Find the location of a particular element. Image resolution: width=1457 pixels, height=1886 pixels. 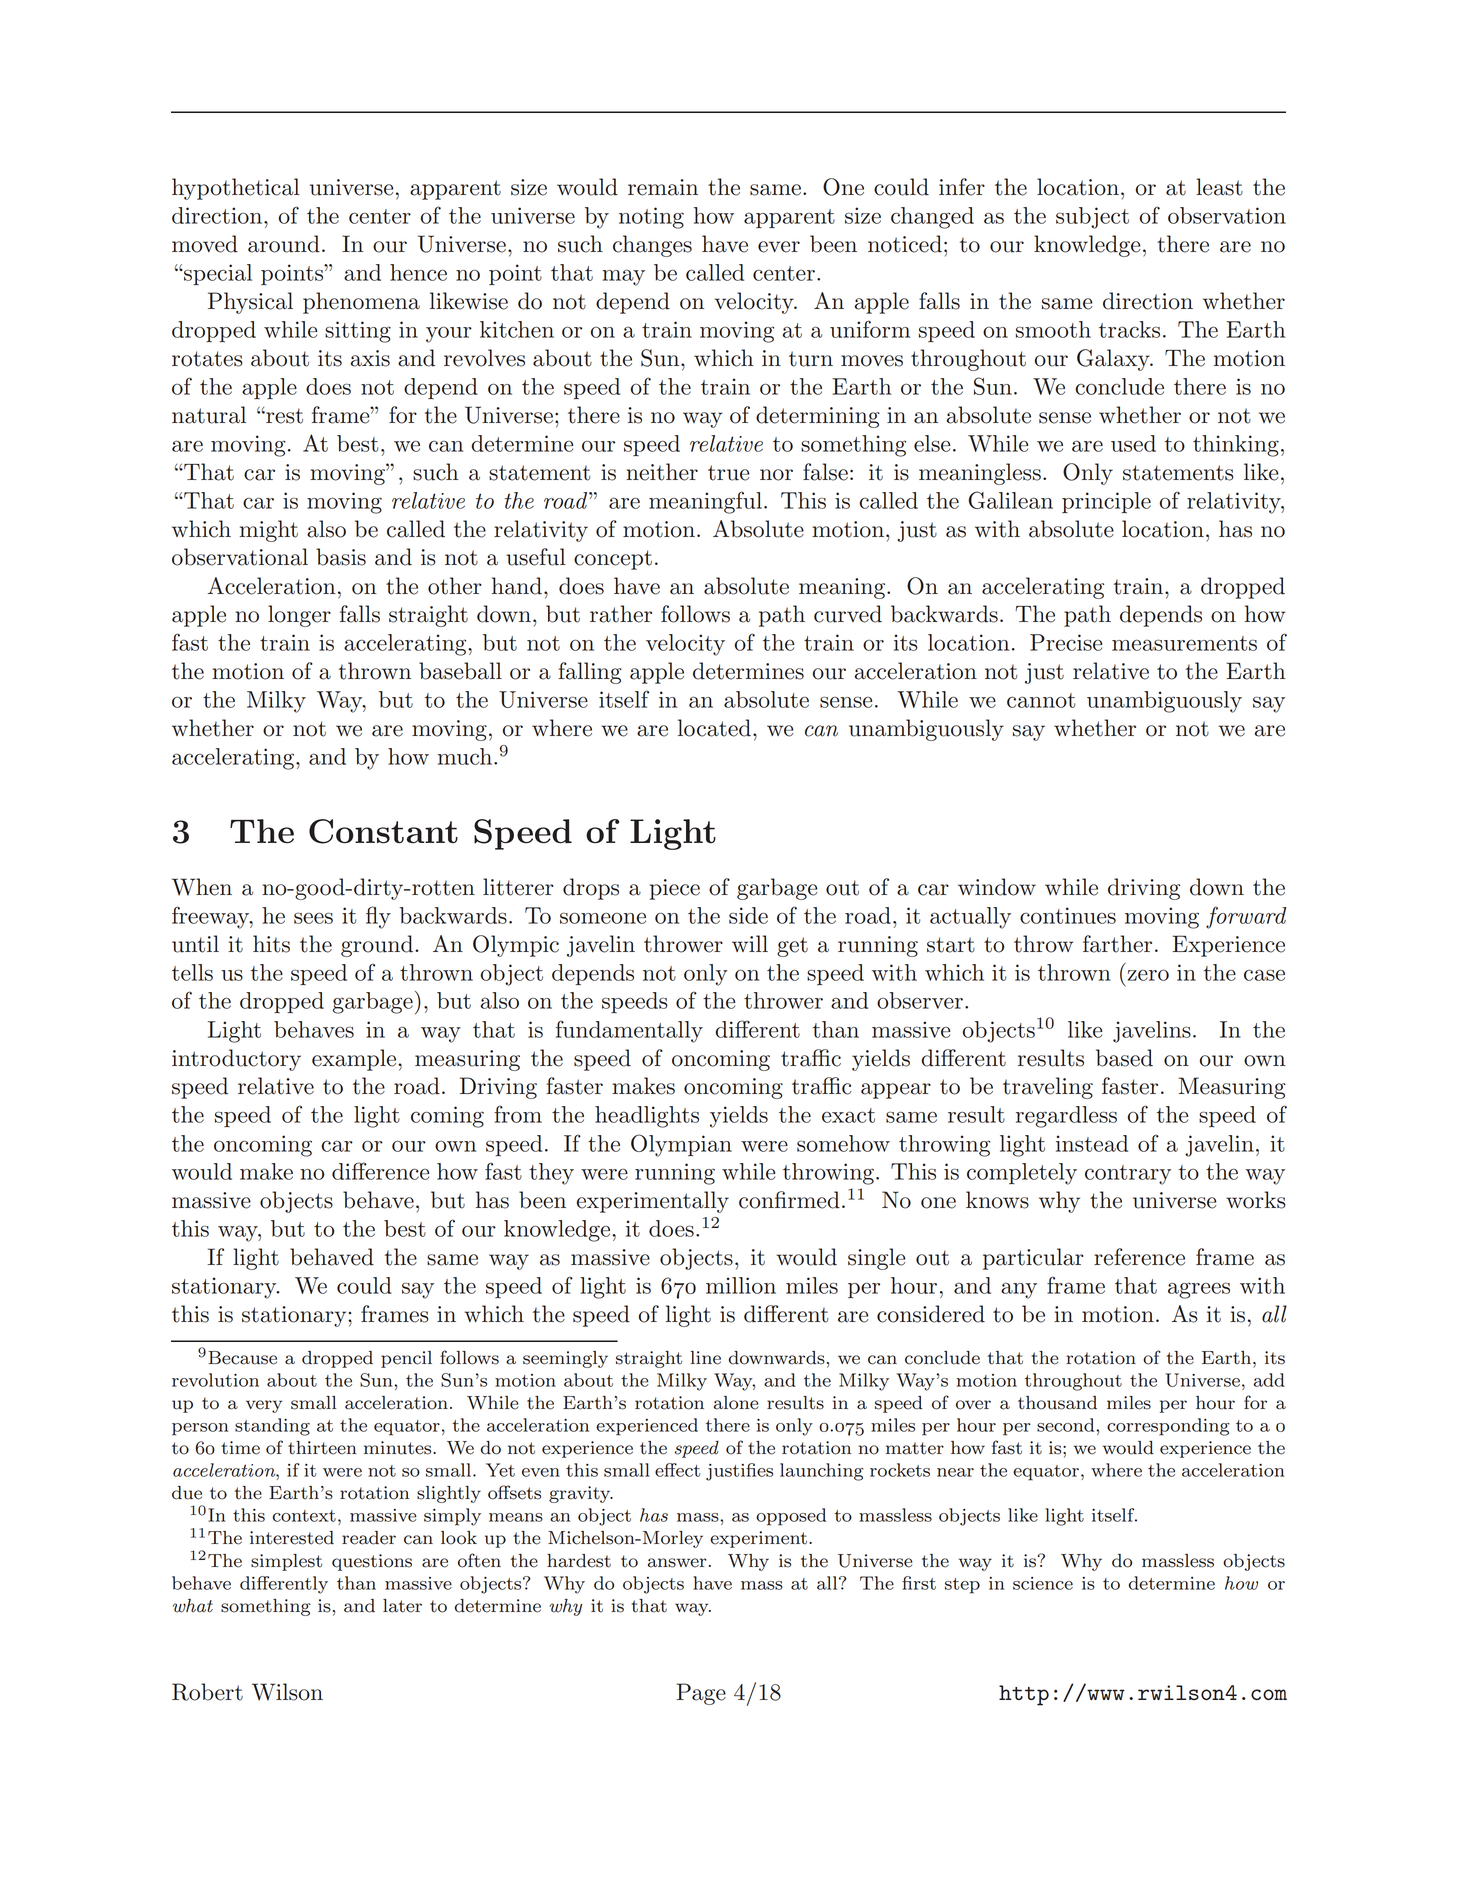

true is located at coordinates (728, 473).
